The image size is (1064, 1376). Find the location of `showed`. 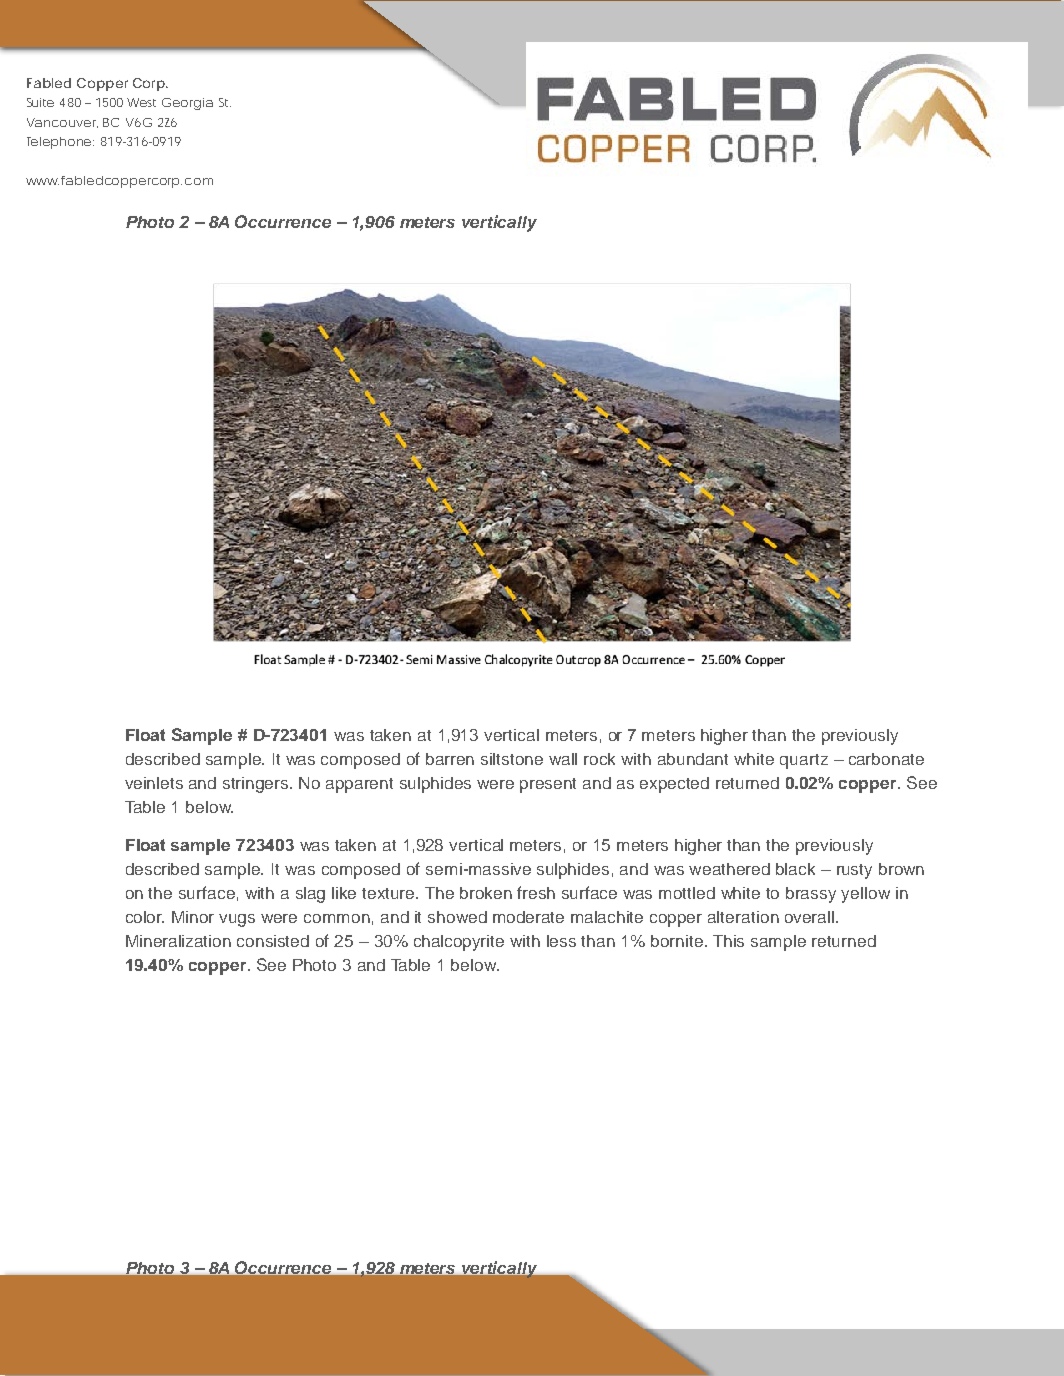

showed is located at coordinates (457, 917).
